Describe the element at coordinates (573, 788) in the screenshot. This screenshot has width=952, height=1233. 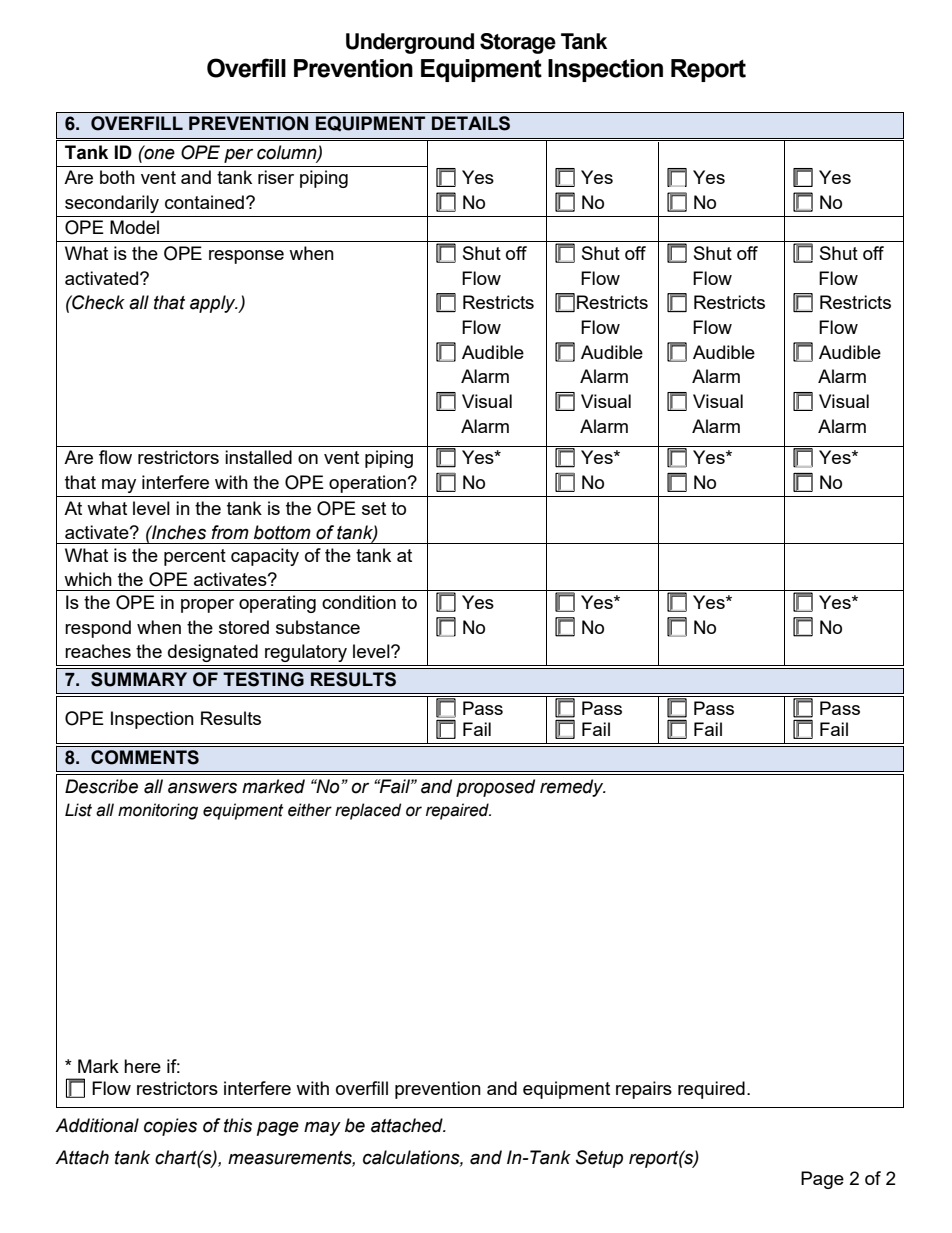
I see `remedy` at that location.
